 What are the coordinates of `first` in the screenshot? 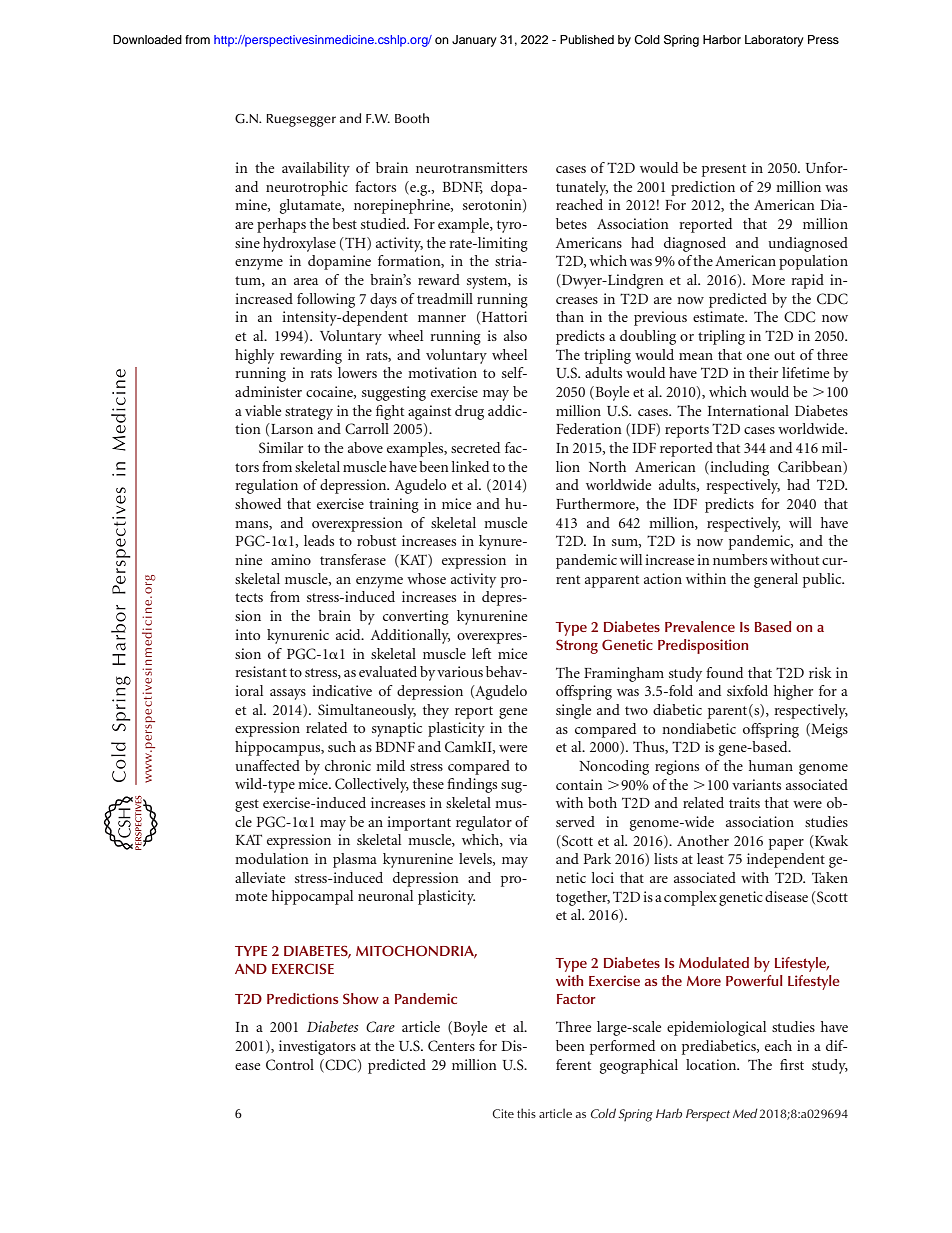 It's located at (792, 1064).
